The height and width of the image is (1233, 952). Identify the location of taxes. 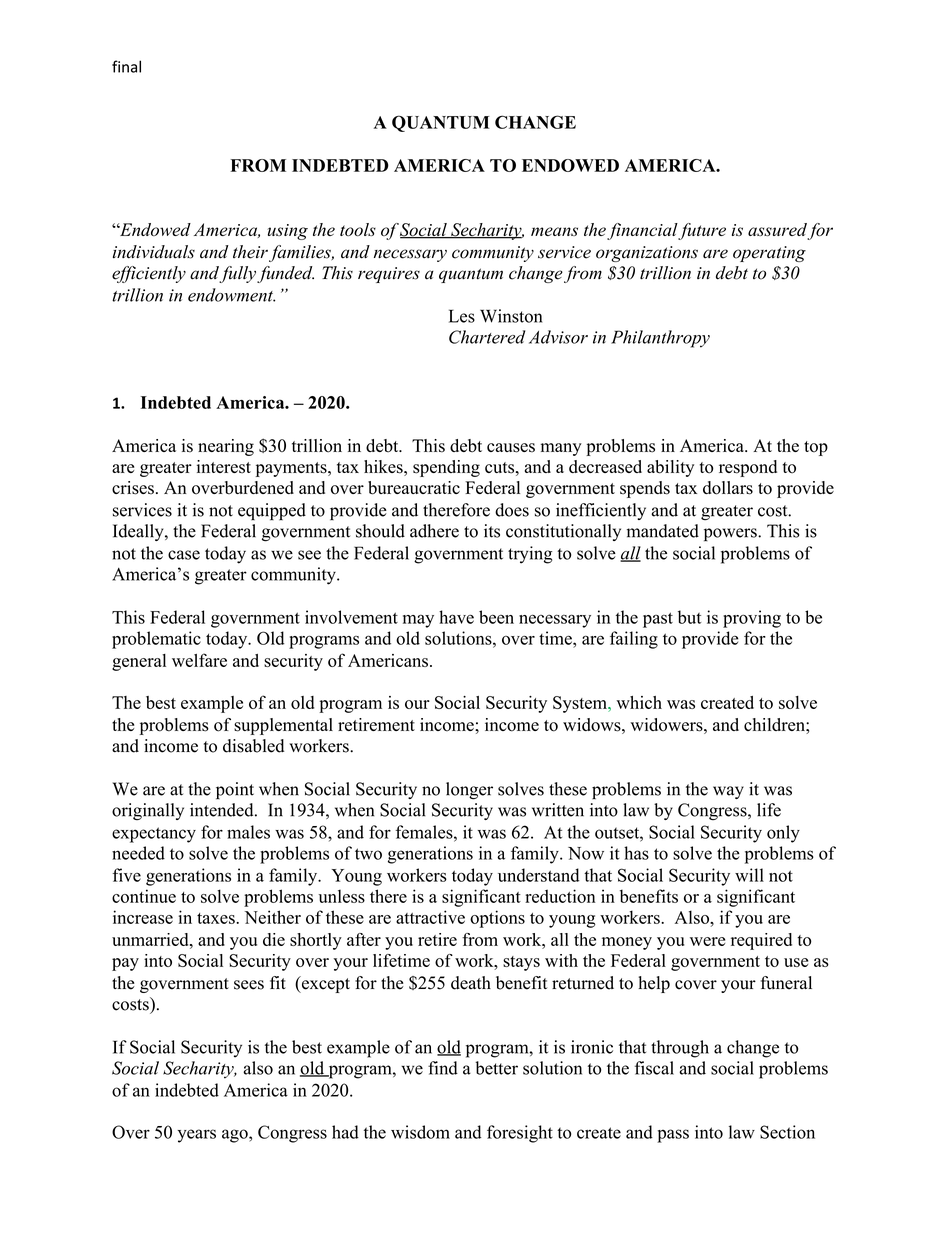
(217, 918).
